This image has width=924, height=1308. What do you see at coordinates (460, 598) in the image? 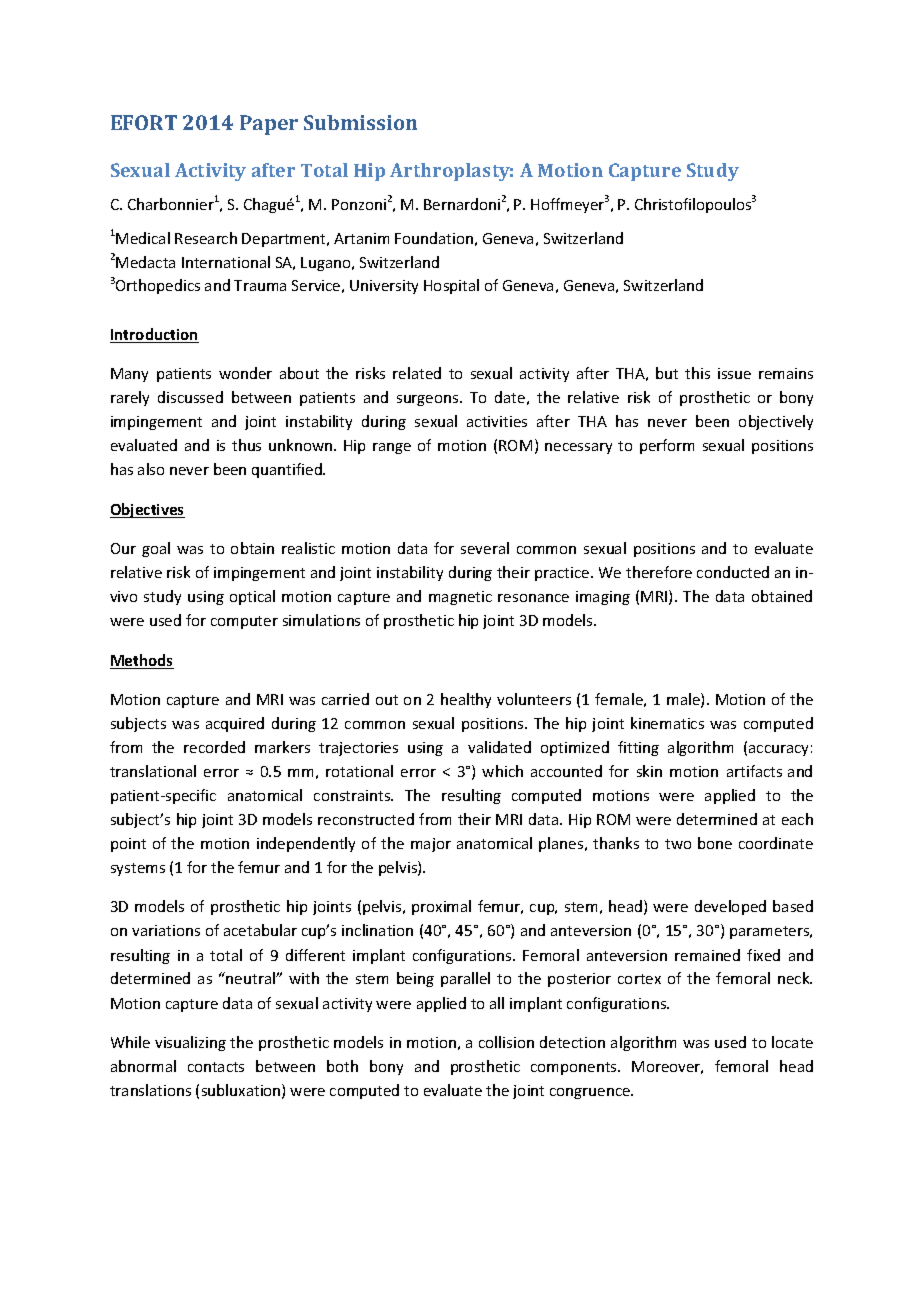
I see `magnetic` at bounding box center [460, 598].
